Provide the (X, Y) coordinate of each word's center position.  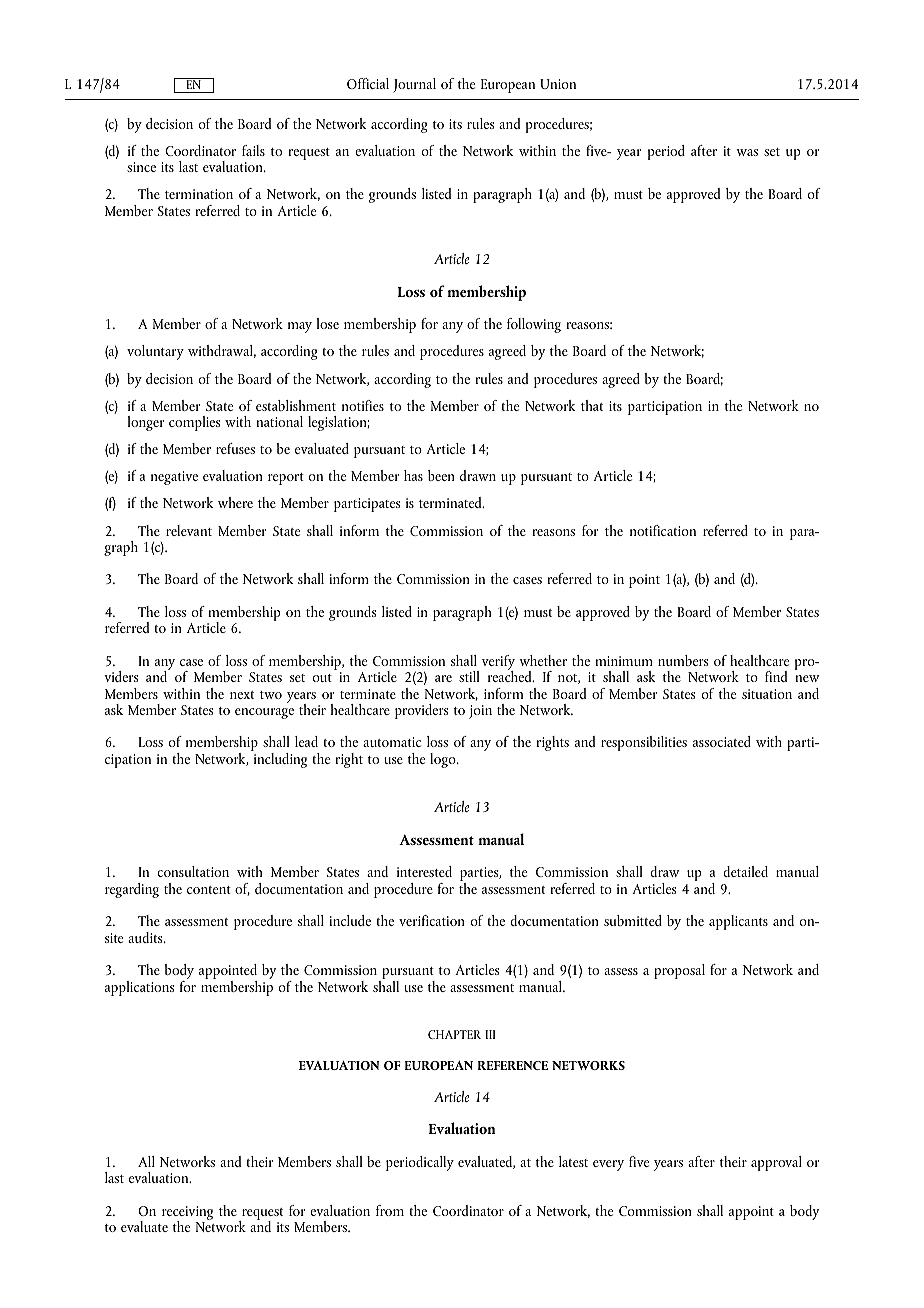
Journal (414, 85)
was (747, 152)
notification (663, 530)
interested (424, 871)
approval (776, 1163)
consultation (193, 871)
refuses (235, 448)
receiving (187, 1214)
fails (253, 150)
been (441, 475)
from (390, 1210)
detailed (745, 871)
